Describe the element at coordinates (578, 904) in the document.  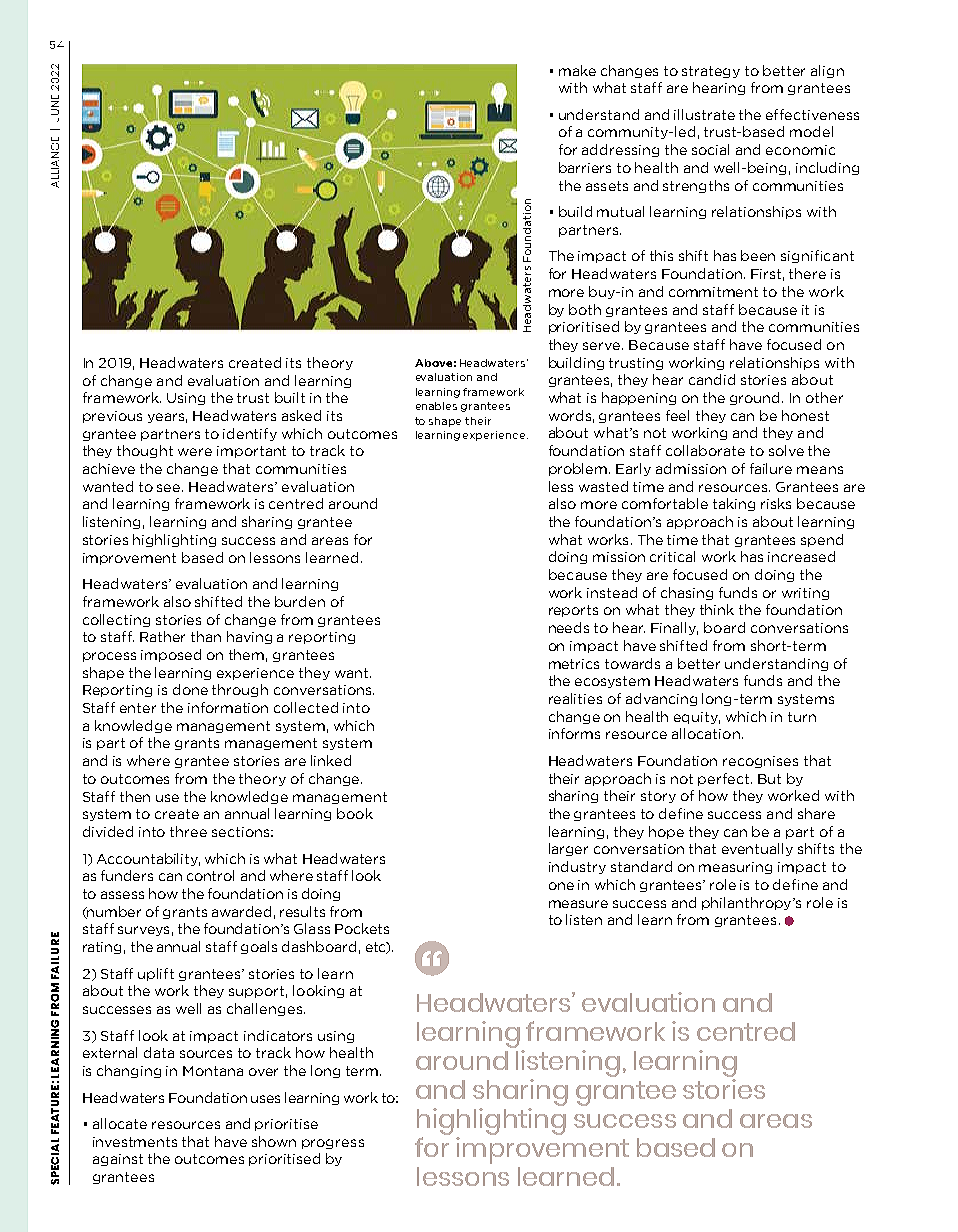
I see `measure` at that location.
